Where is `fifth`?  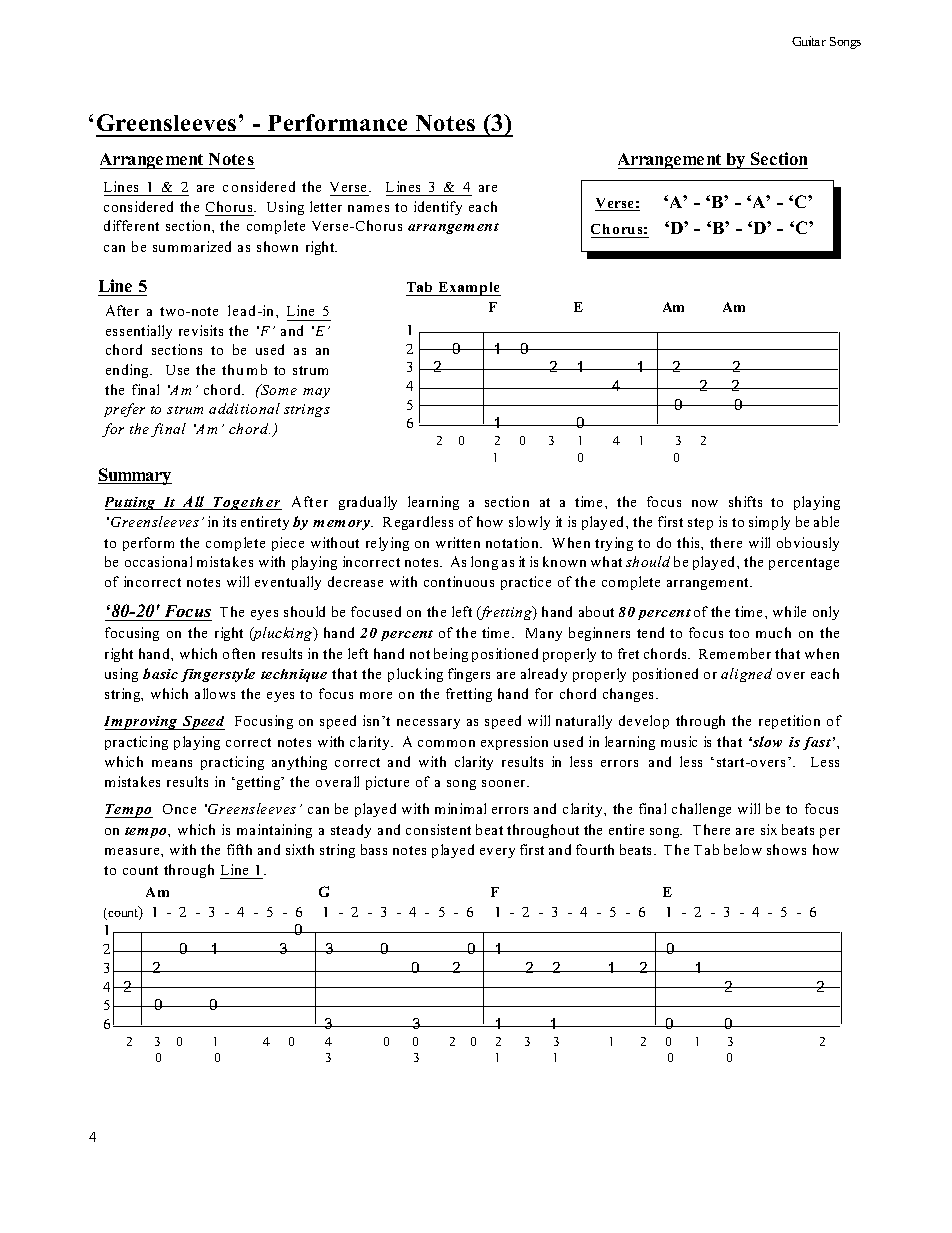
fifth is located at coordinates (239, 849).
